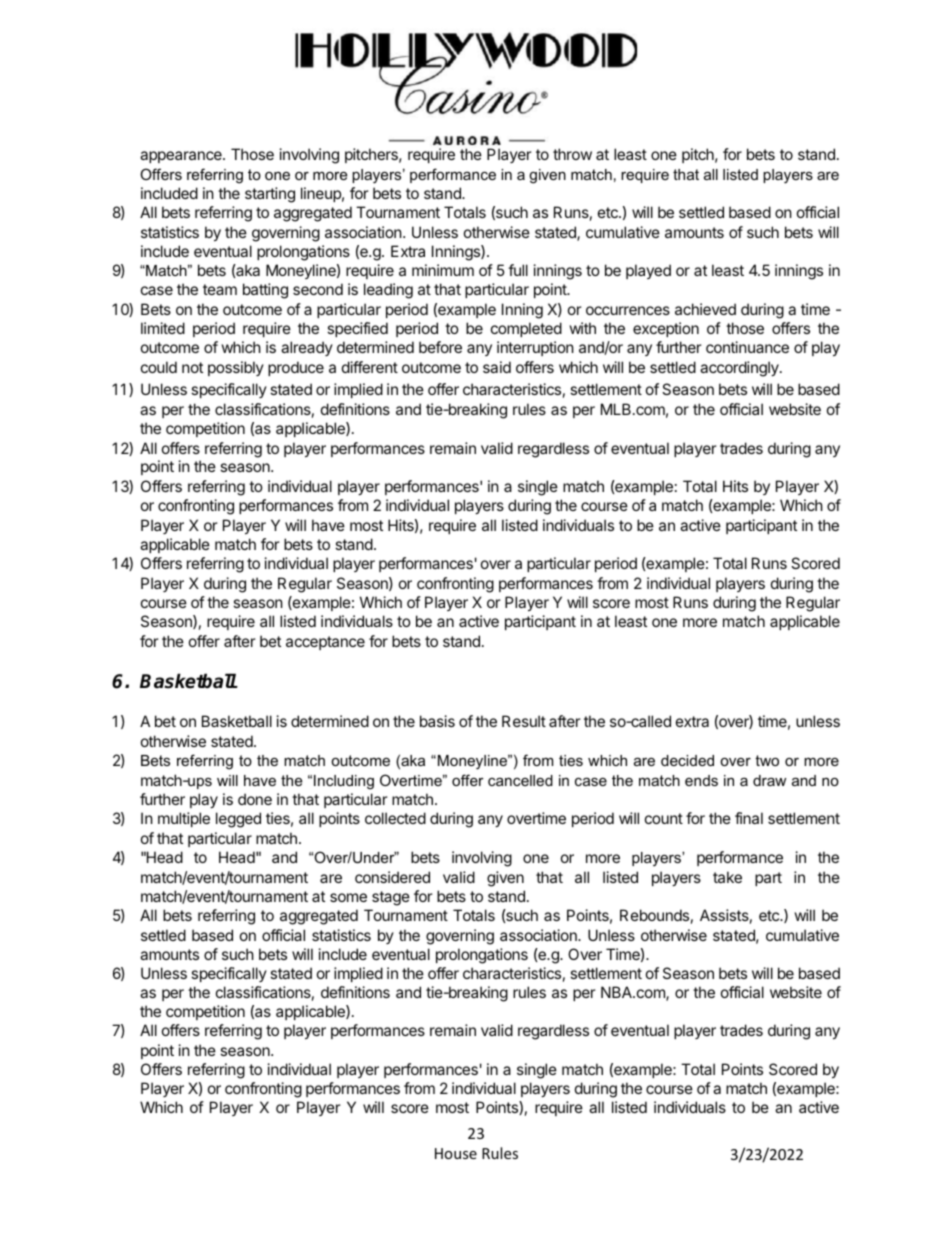 The height and width of the screenshot is (1233, 952). Describe the element at coordinates (727, 877) in the screenshot. I see `take` at that location.
